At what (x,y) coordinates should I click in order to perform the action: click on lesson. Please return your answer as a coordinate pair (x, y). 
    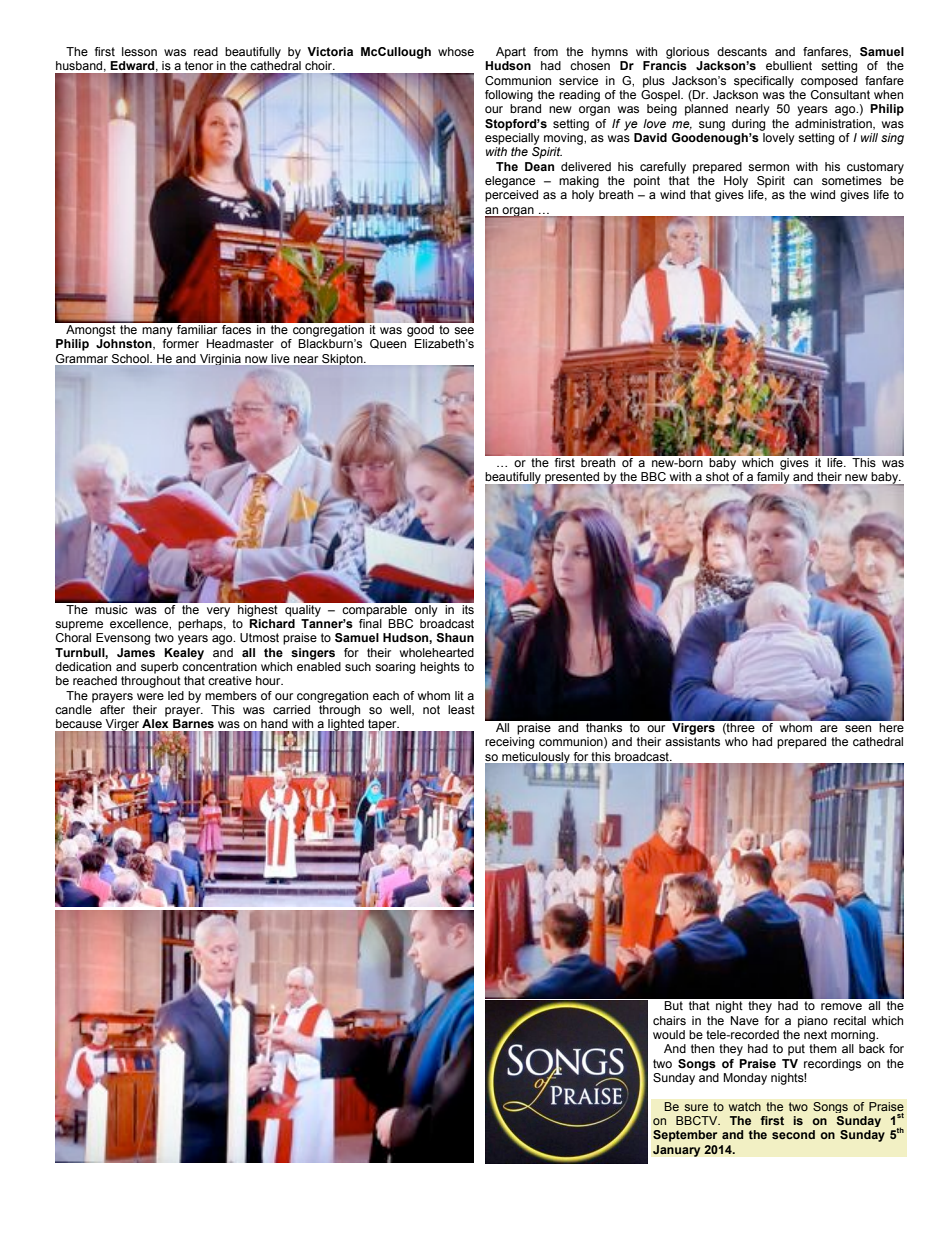
    Looking at the image, I should click on (139, 51).
